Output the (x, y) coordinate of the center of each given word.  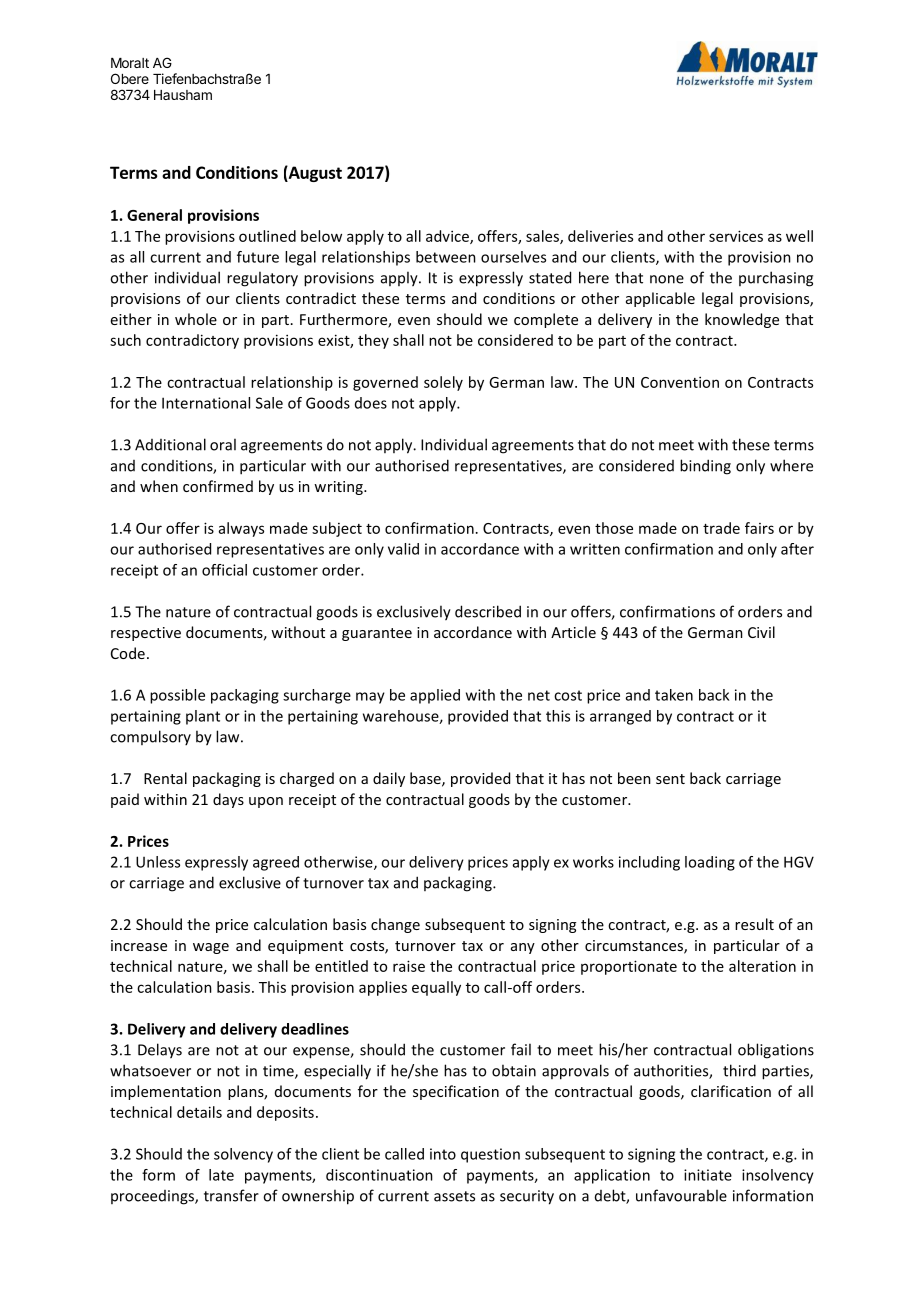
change (395, 925)
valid (403, 549)
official (224, 570)
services (736, 236)
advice (448, 237)
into (443, 1154)
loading (710, 863)
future (258, 257)
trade (721, 528)
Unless (158, 862)
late (221, 1175)
